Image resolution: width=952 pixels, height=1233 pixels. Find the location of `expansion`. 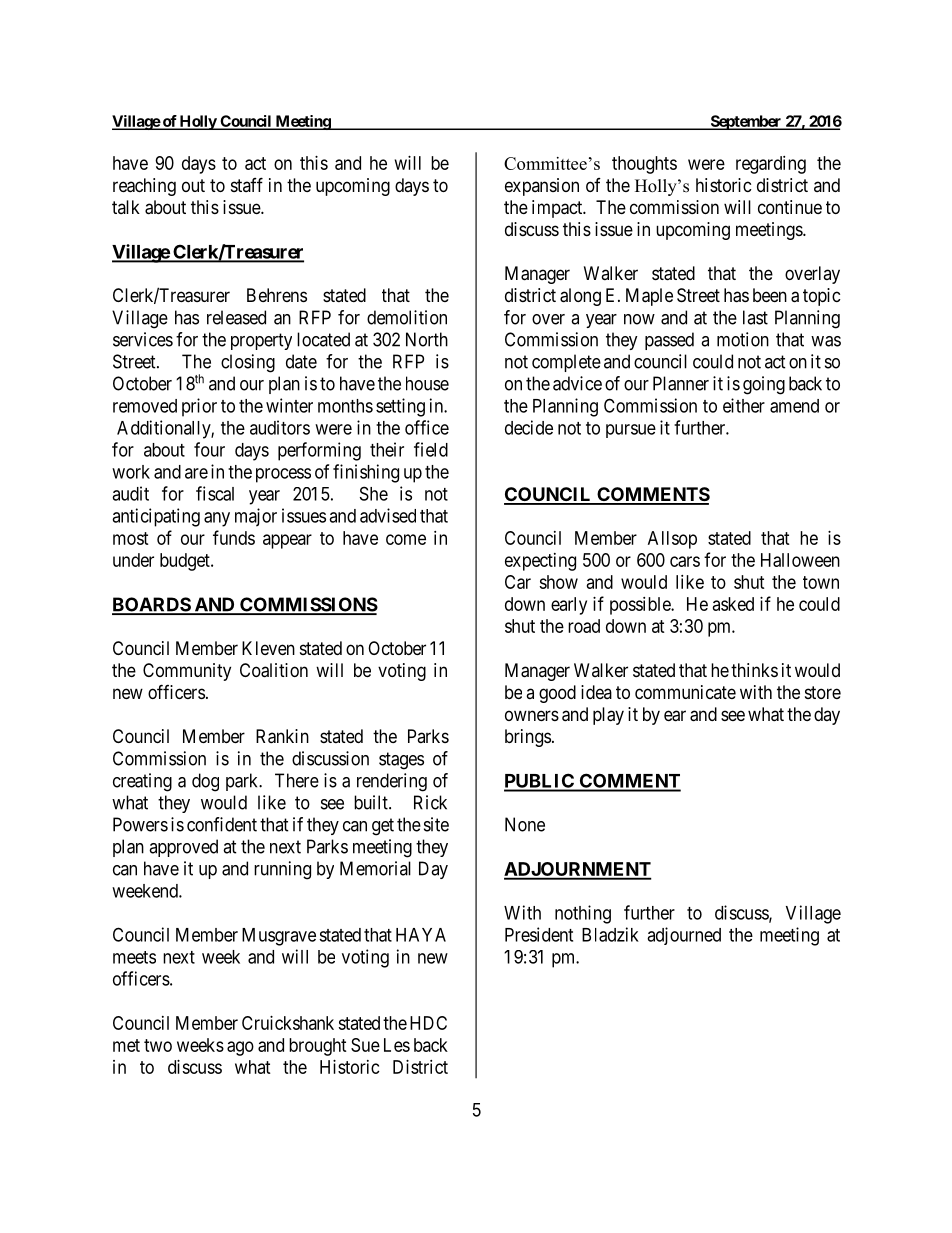

expansion is located at coordinates (542, 187).
